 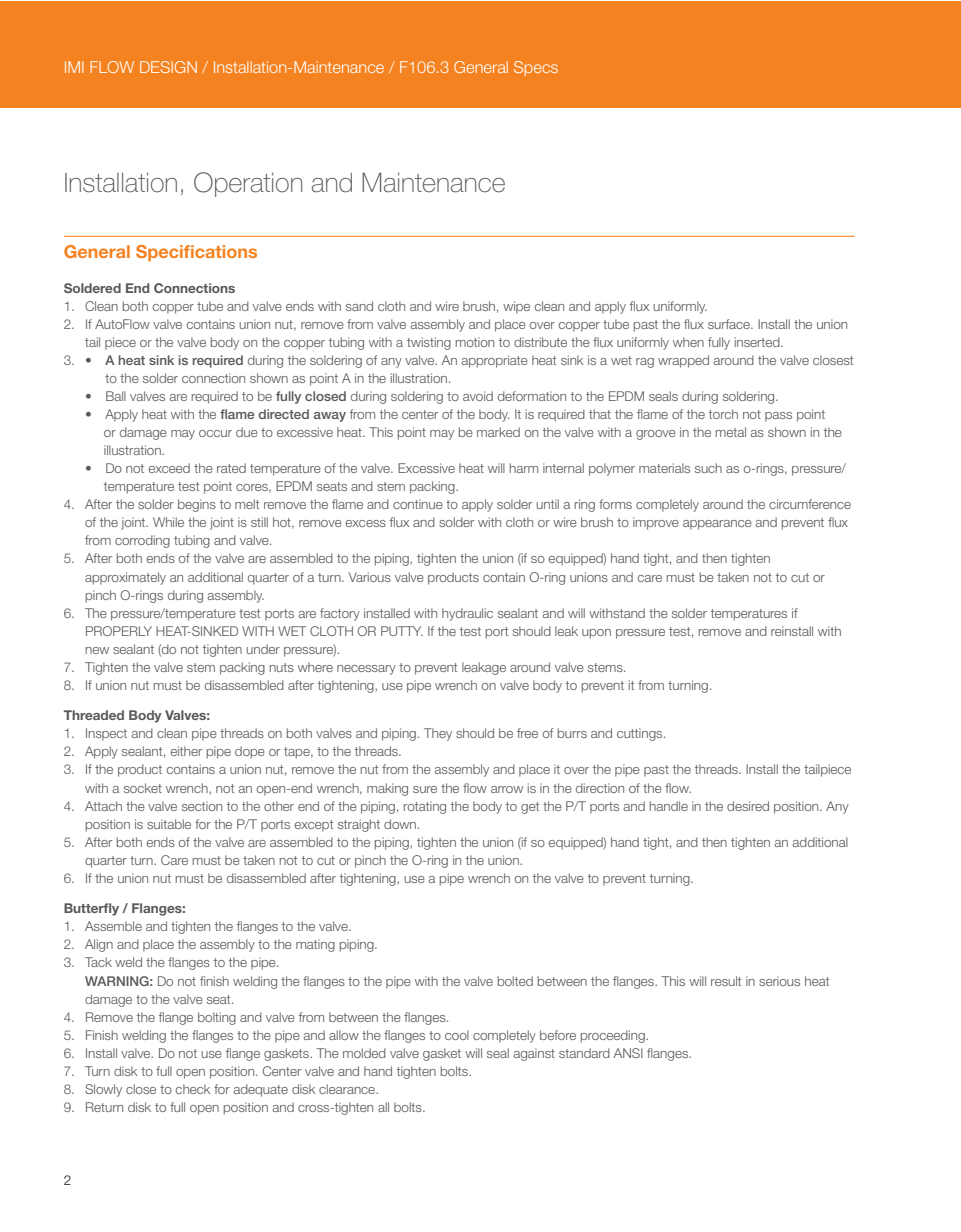 What do you see at coordinates (457, 1035) in the screenshot?
I see `cool` at bounding box center [457, 1035].
